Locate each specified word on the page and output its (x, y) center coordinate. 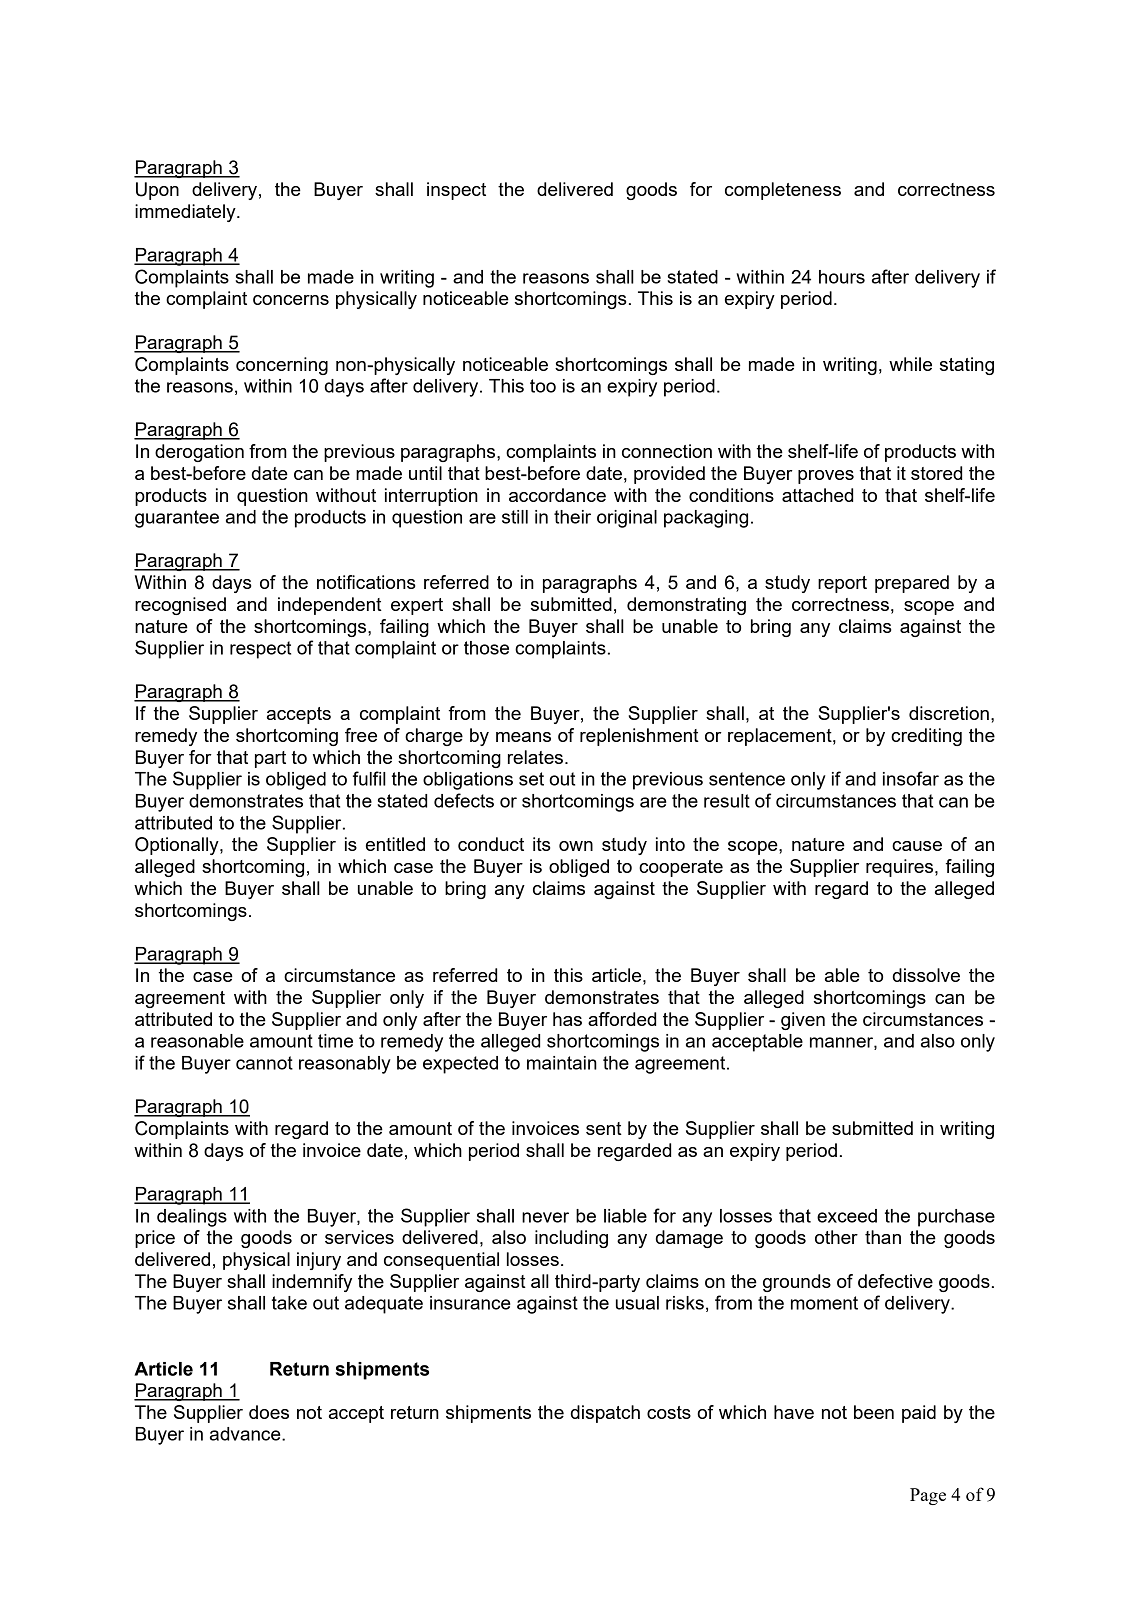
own (576, 846)
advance (246, 1434)
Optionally (178, 846)
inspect (456, 191)
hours (842, 277)
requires (901, 868)
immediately (186, 213)
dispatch (605, 1414)
